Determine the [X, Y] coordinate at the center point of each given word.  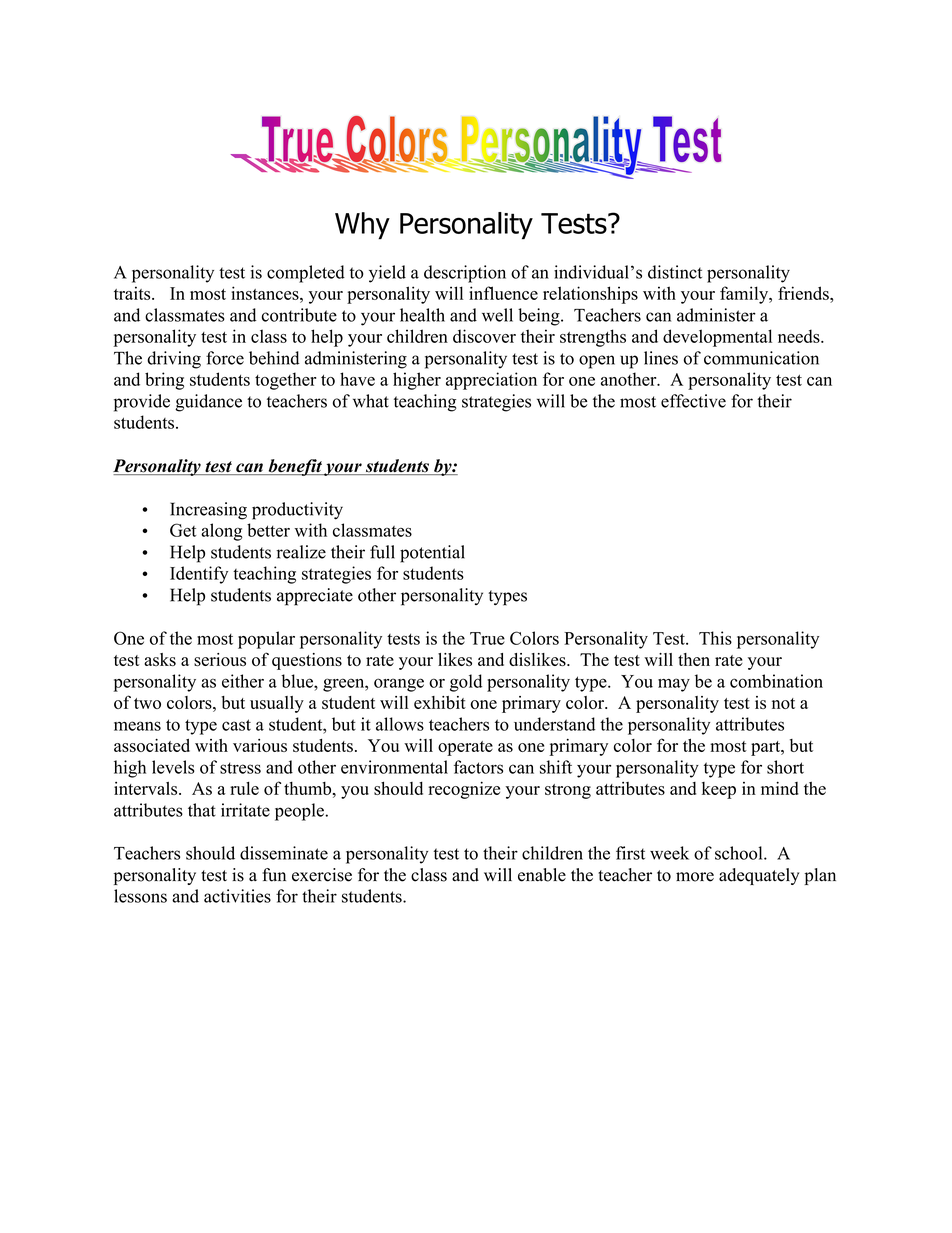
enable [542, 875]
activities [237, 896]
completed [306, 274]
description [465, 274]
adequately [759, 876]
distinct [675, 272]
